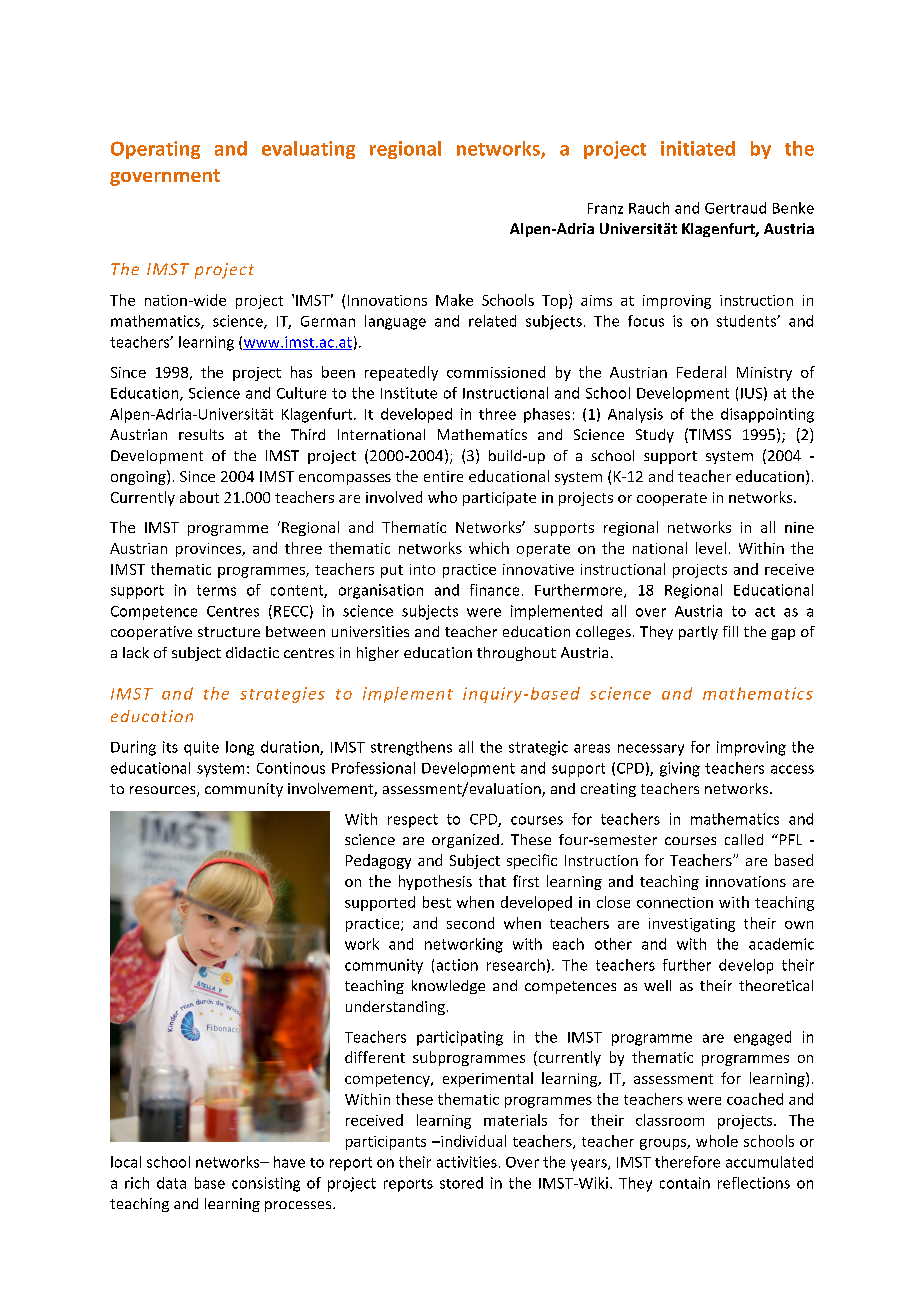 Image resolution: width=924 pixels, height=1308 pixels. What do you see at coordinates (605, 208) in the screenshot?
I see `Franz` at bounding box center [605, 208].
